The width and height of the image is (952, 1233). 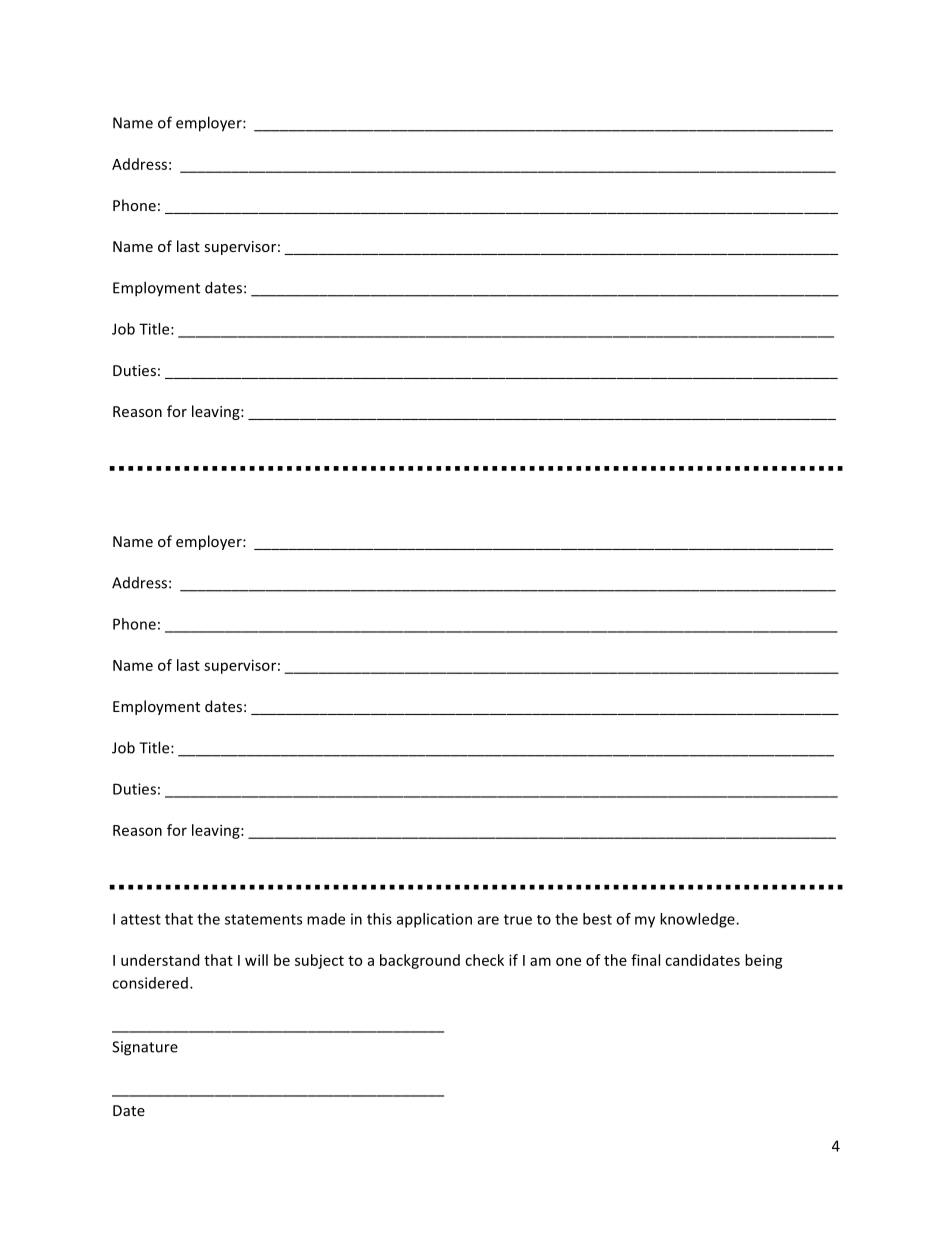 I want to click on Signature, so click(x=145, y=1048).
